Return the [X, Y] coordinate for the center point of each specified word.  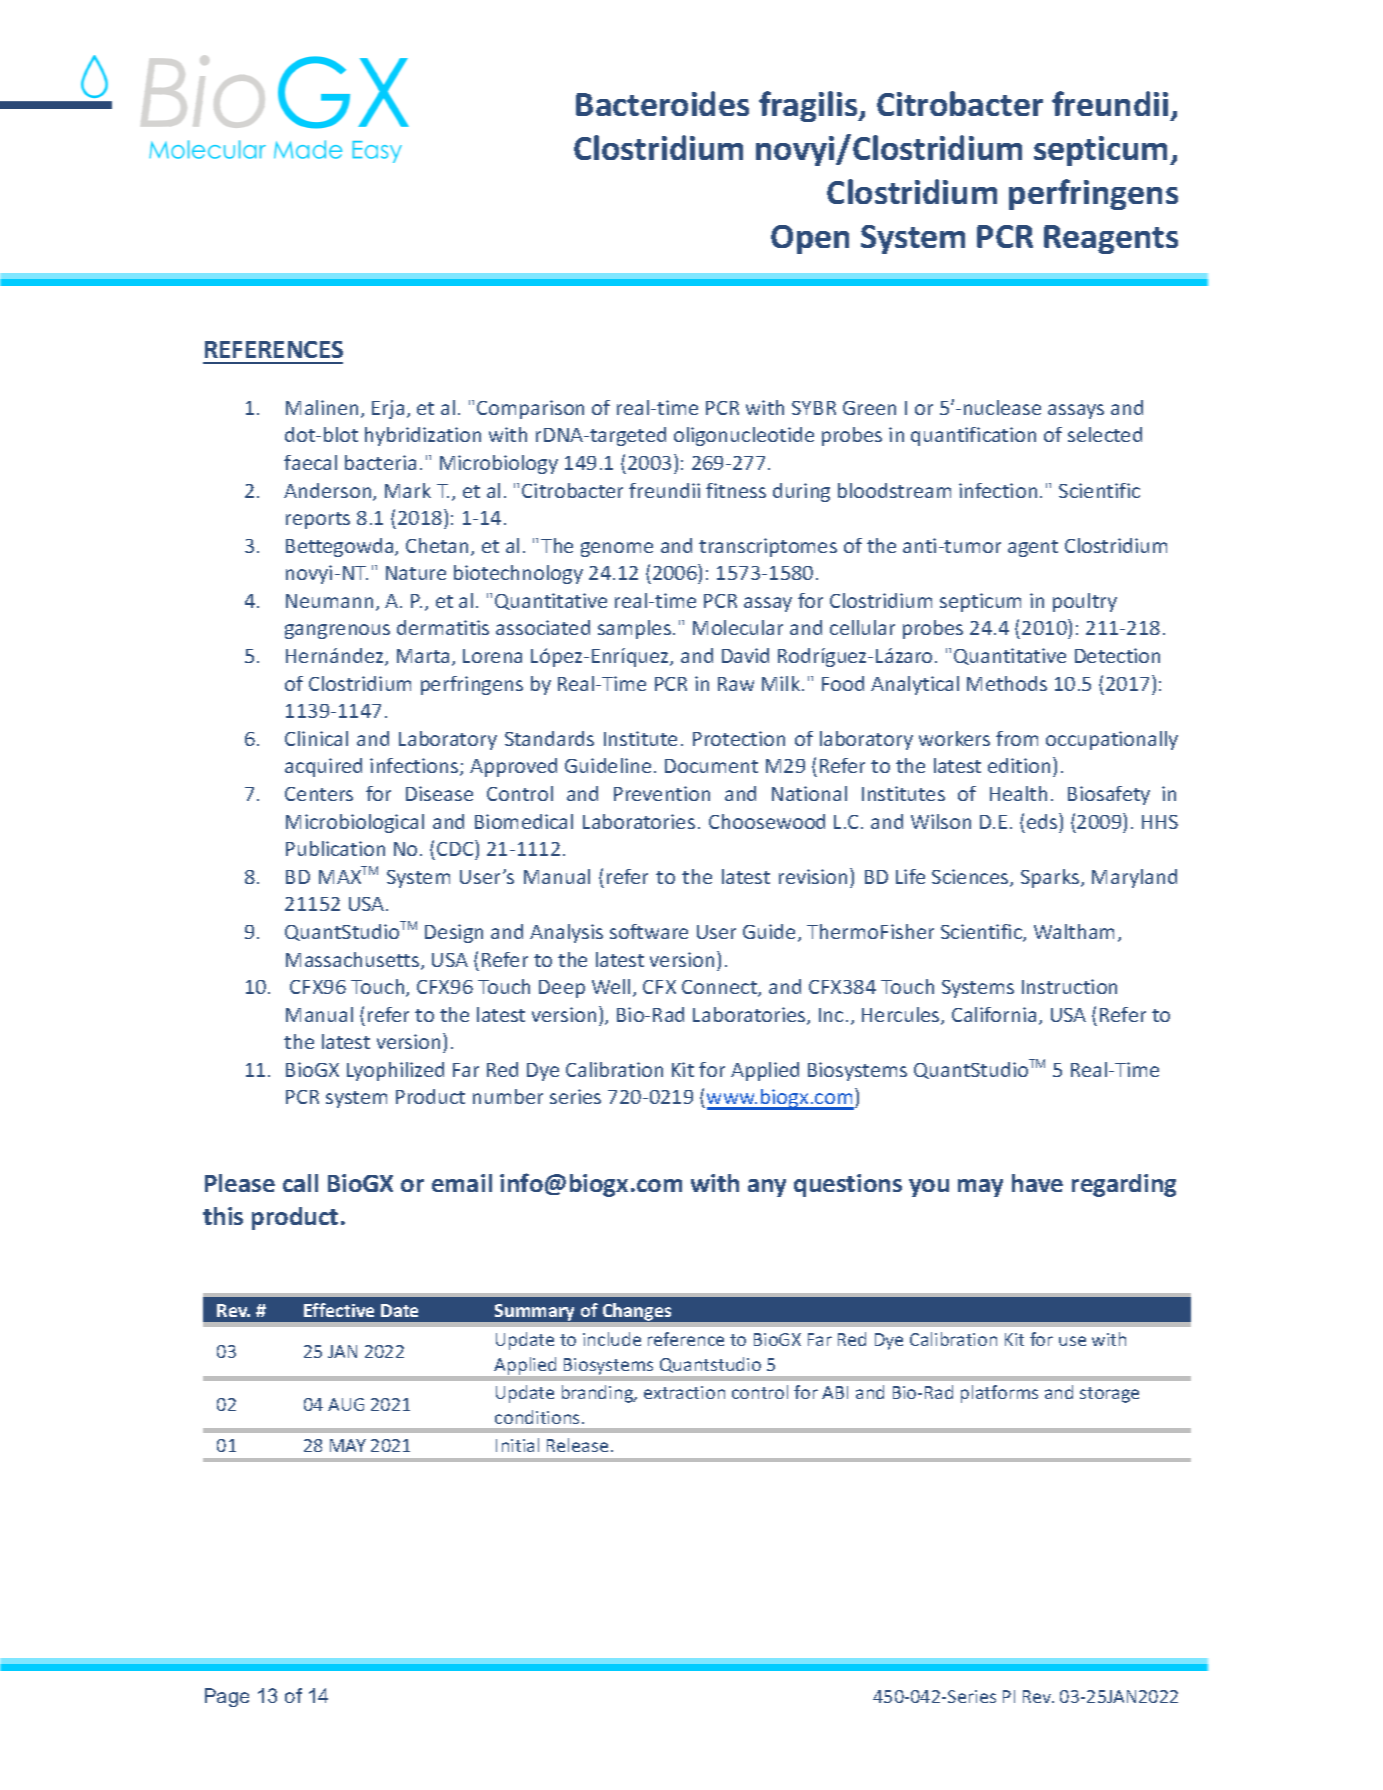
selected [1105, 434]
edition [1019, 765]
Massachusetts [354, 961]
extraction [684, 1392]
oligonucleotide [744, 436]
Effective [339, 1310]
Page [227, 1697]
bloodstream [894, 490]
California [994, 1014]
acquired [323, 767]
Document [711, 766]
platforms [999, 1394]
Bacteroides [662, 103]
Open [810, 239]
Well [611, 986]
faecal [310, 462]
